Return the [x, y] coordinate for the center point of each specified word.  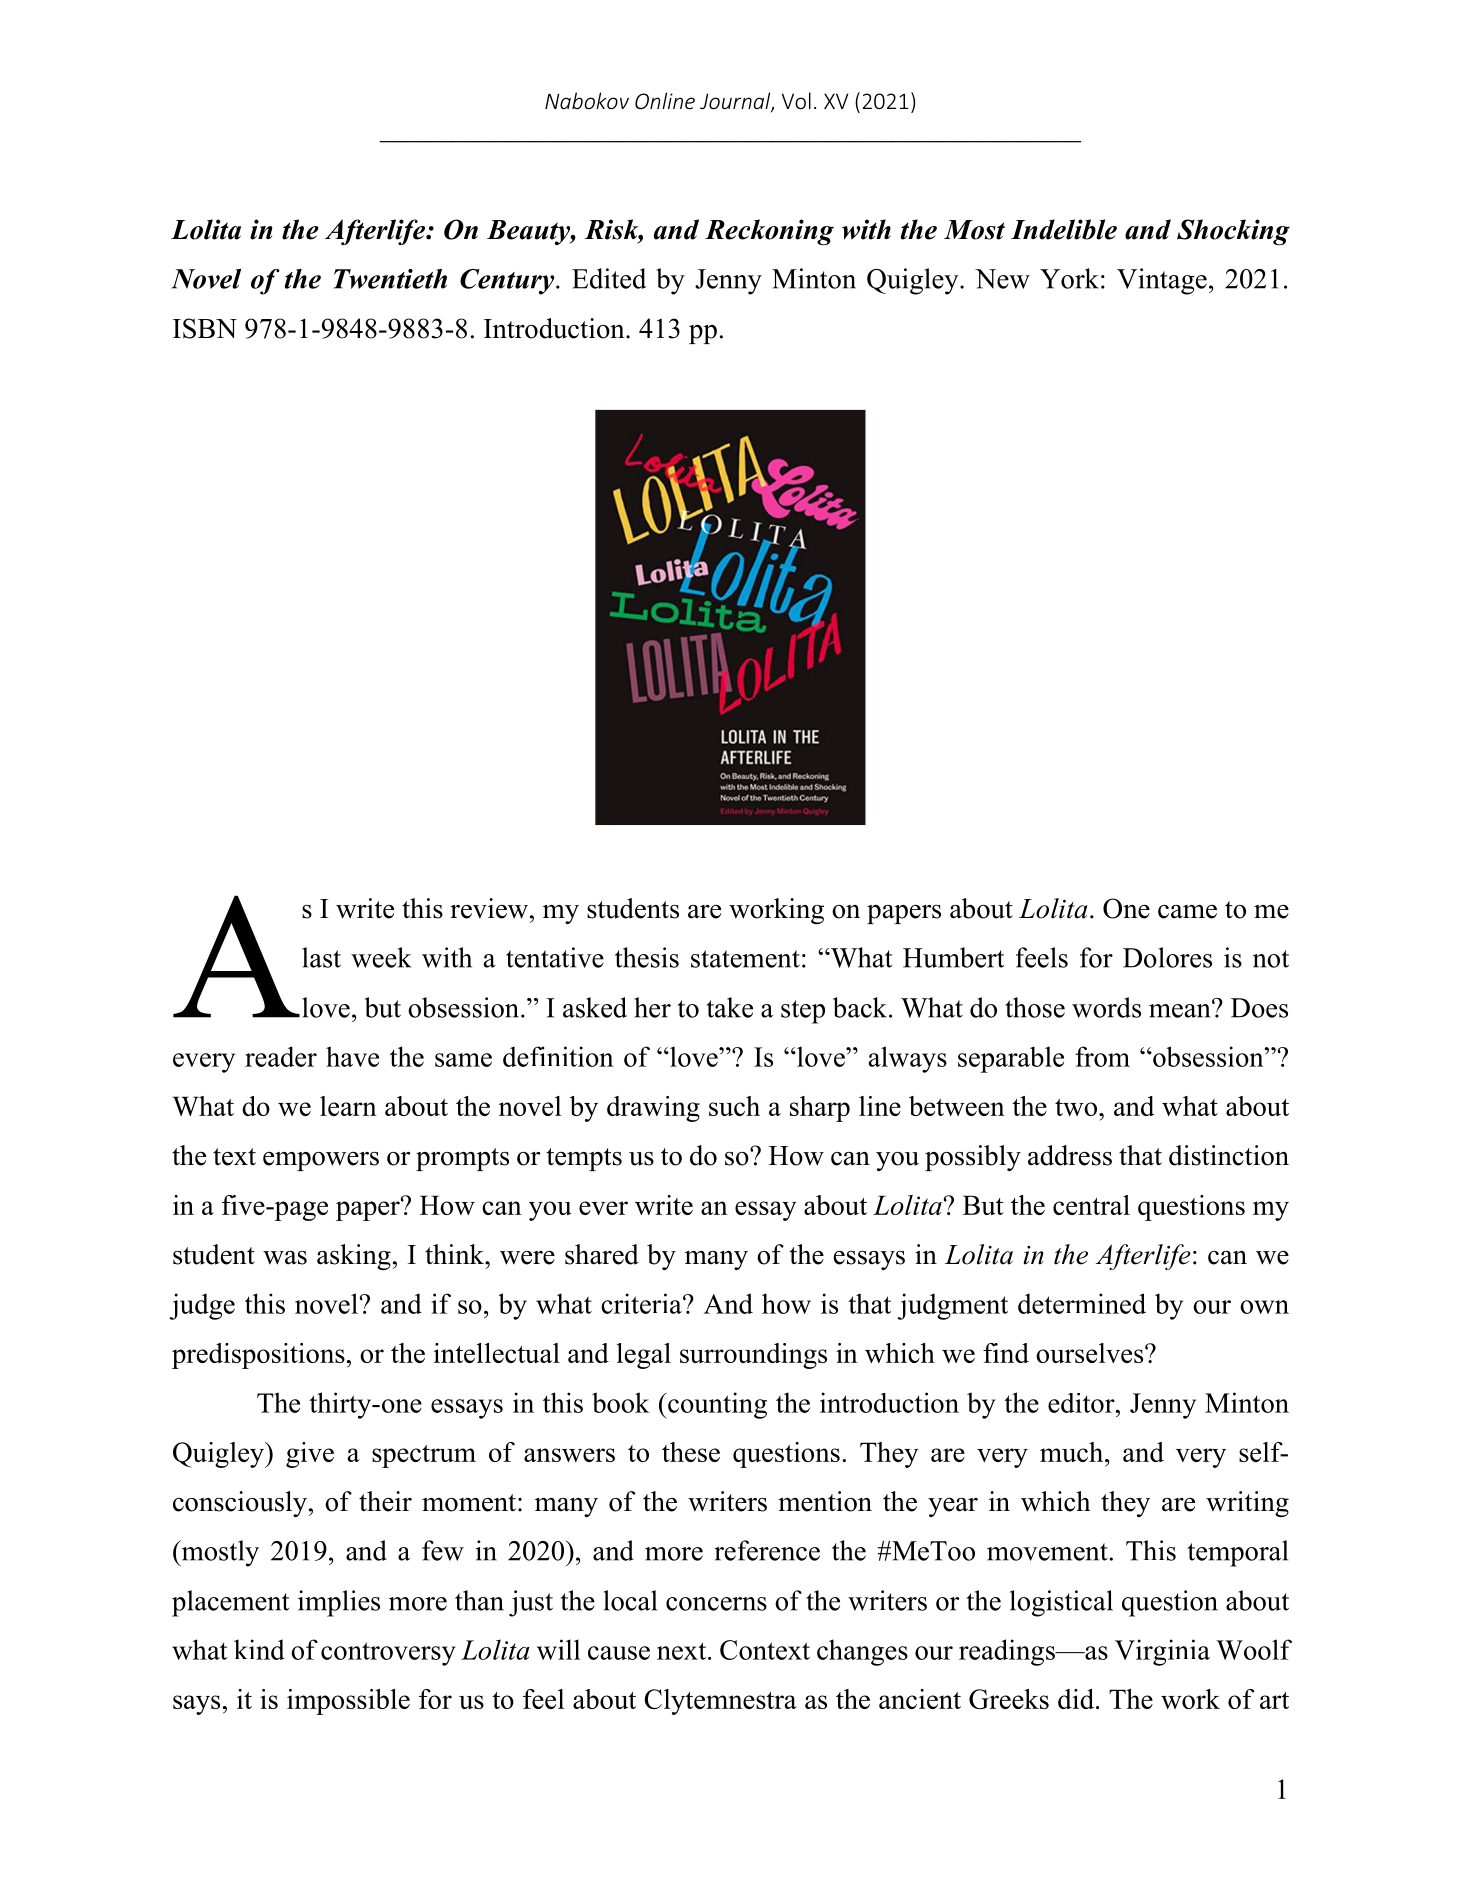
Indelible [1064, 229]
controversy [388, 1654]
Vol [796, 100]
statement [745, 959]
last [321, 957]
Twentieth [390, 279]
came [1187, 912]
